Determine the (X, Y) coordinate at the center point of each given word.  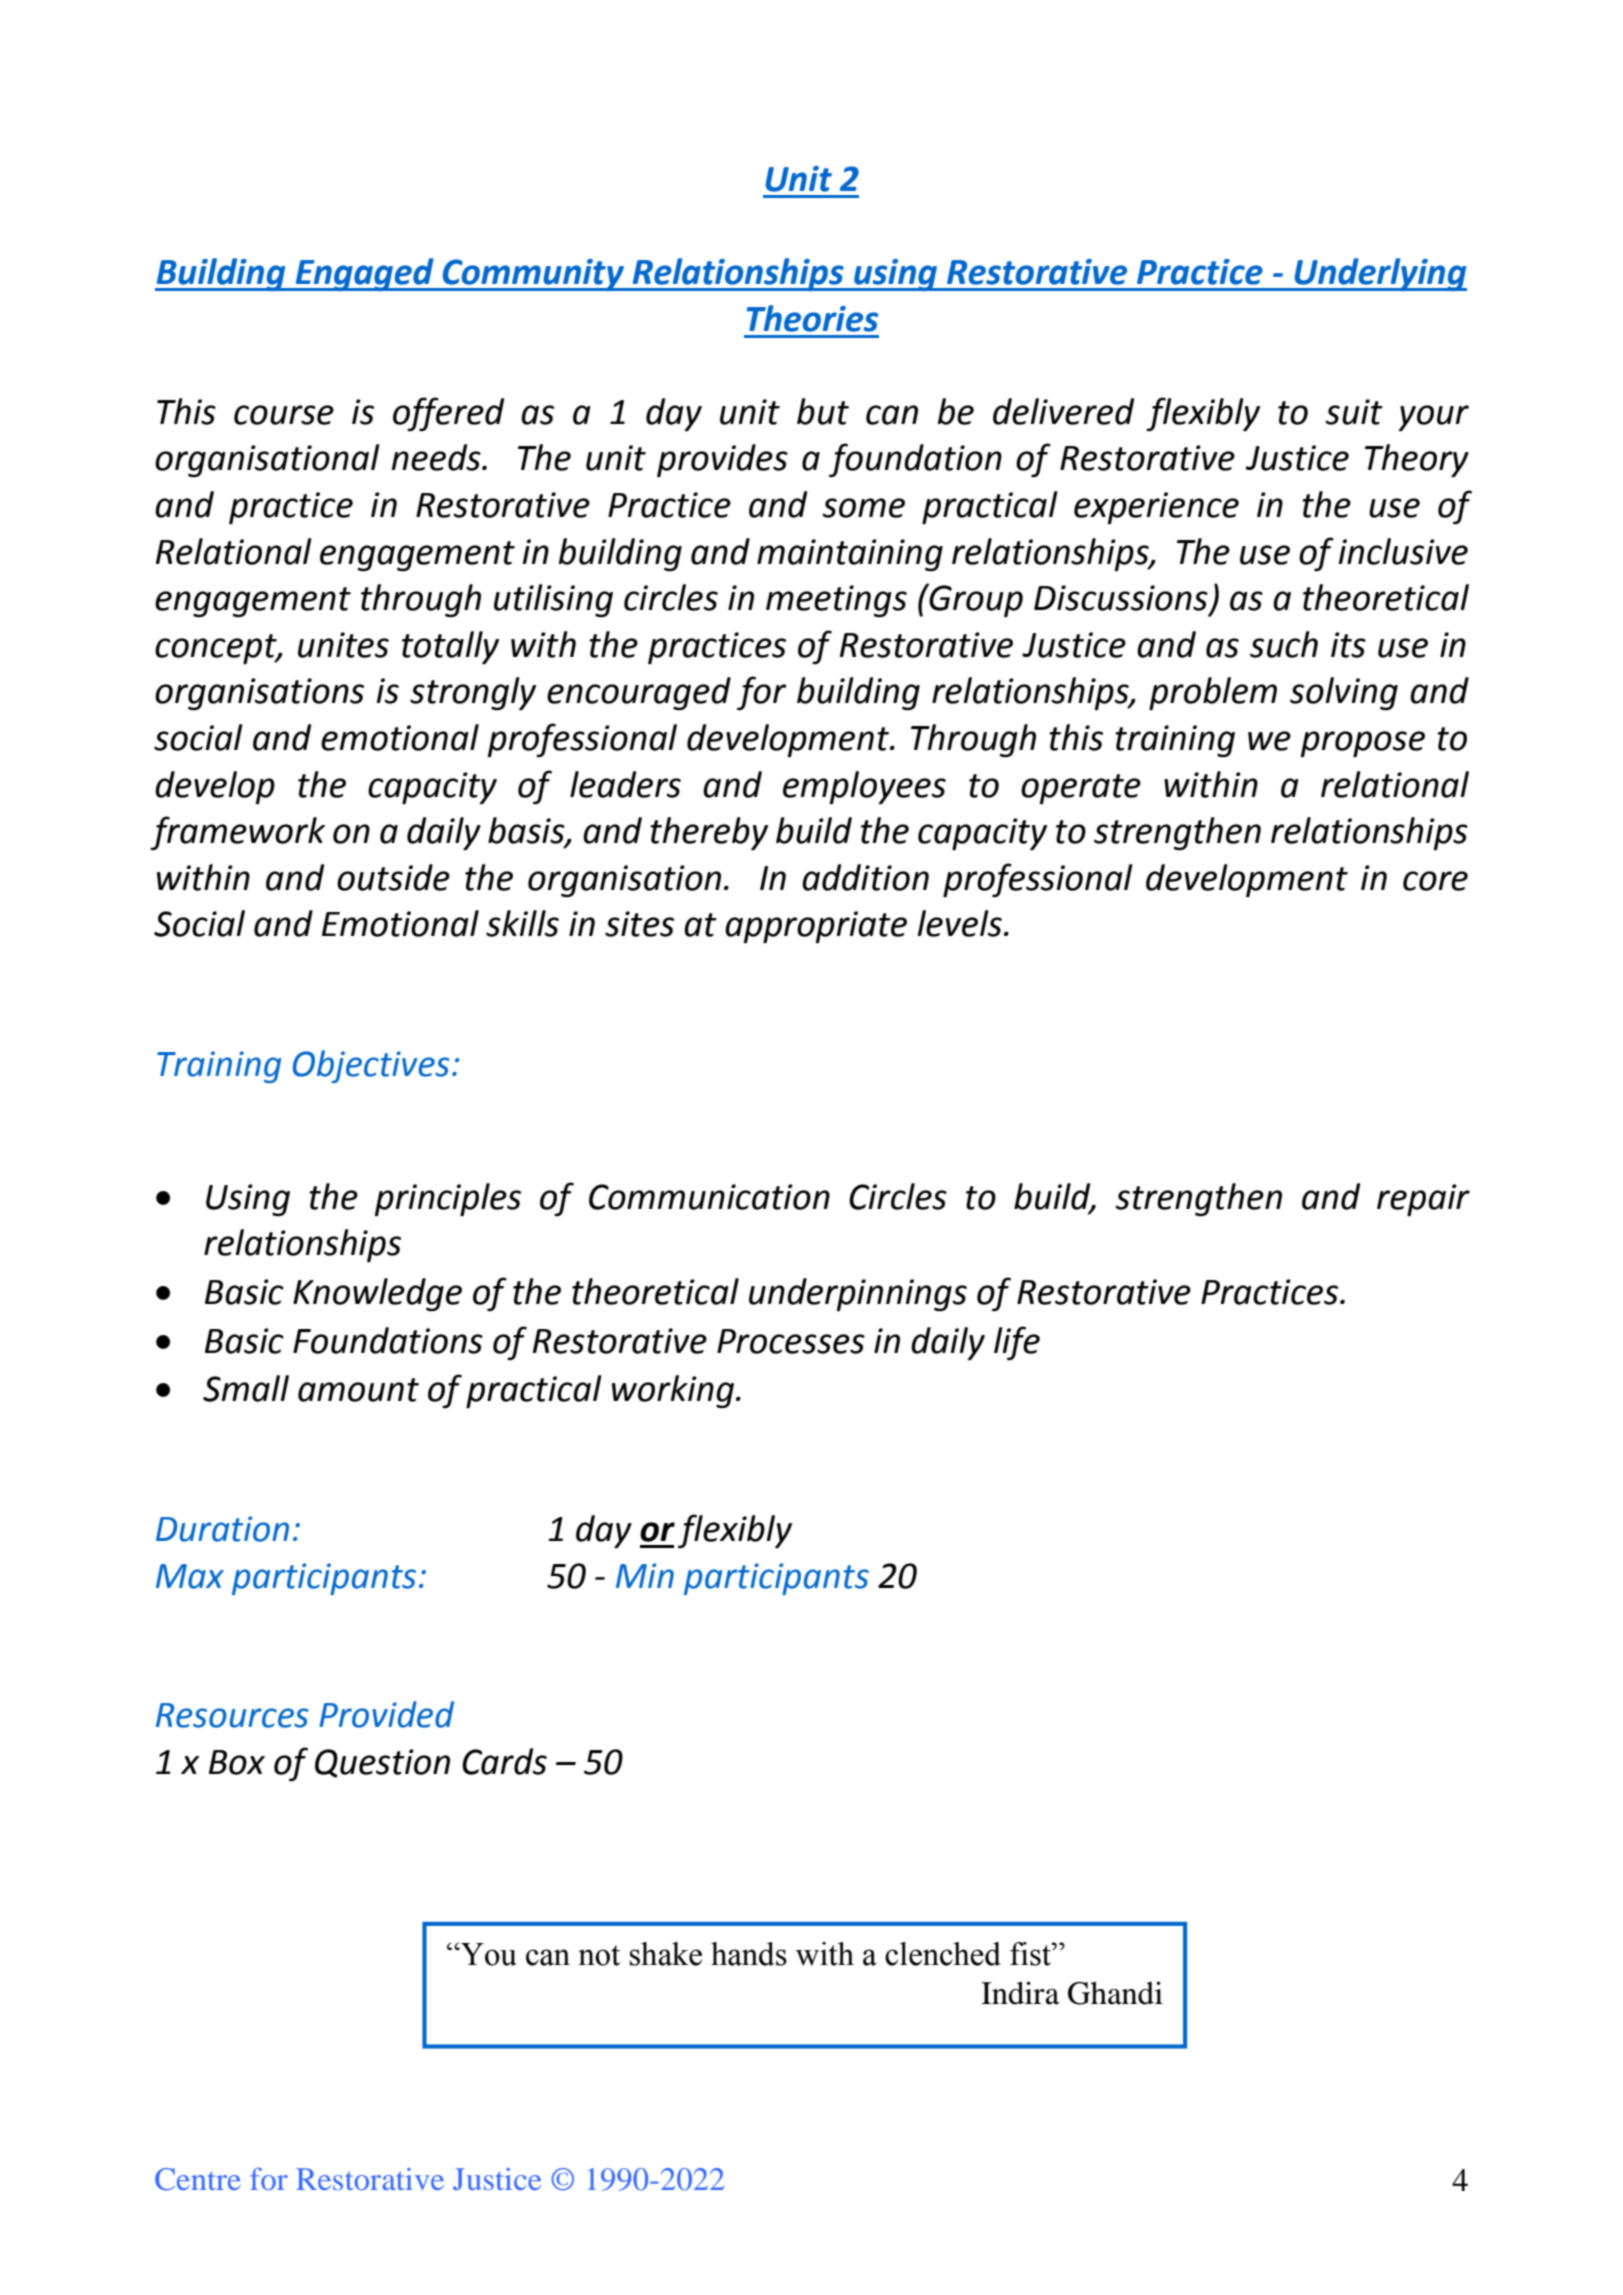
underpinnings (858, 1294)
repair (1423, 1200)
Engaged (364, 274)
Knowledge (377, 1294)
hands (749, 1954)
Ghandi (1115, 1993)
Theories (812, 318)
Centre (198, 2179)
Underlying (1379, 274)
